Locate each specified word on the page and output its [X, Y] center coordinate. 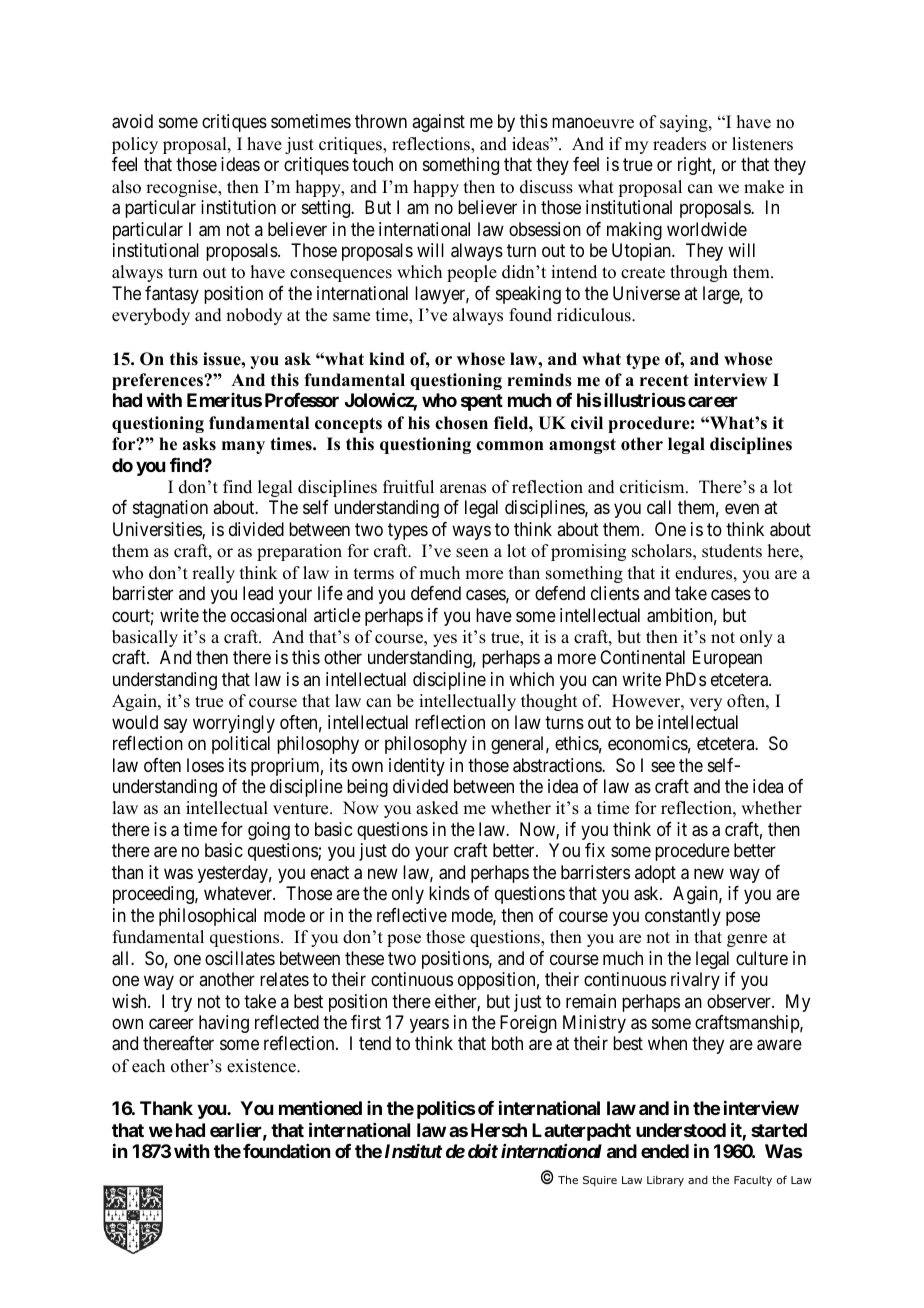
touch [372, 164]
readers [679, 144]
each [148, 1066]
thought [549, 702]
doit [483, 1151]
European [727, 659]
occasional [269, 615]
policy [135, 145]
